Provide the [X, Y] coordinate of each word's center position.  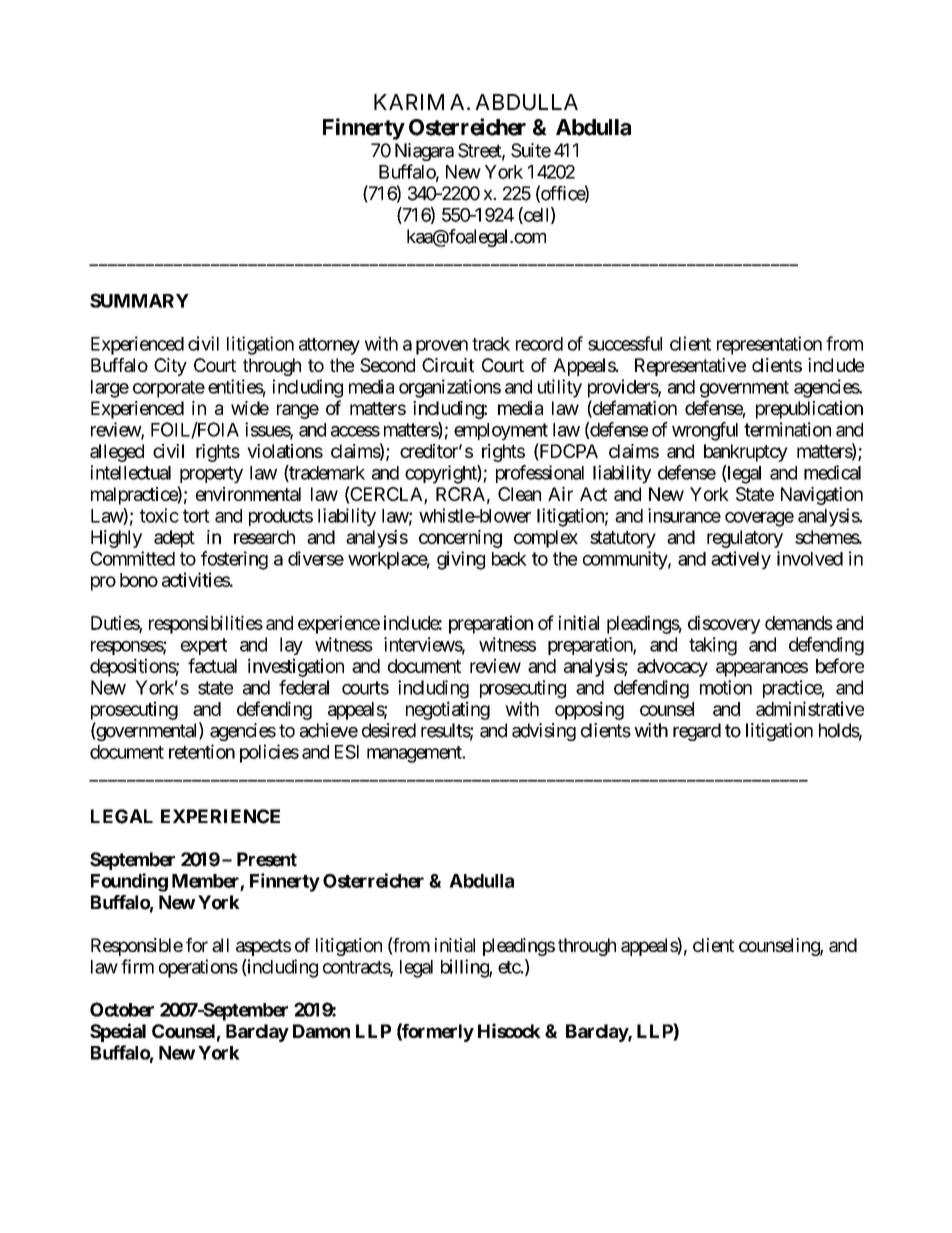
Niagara [424, 152]
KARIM [409, 102]
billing [465, 968]
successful [625, 343]
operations [198, 968]
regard [697, 732]
